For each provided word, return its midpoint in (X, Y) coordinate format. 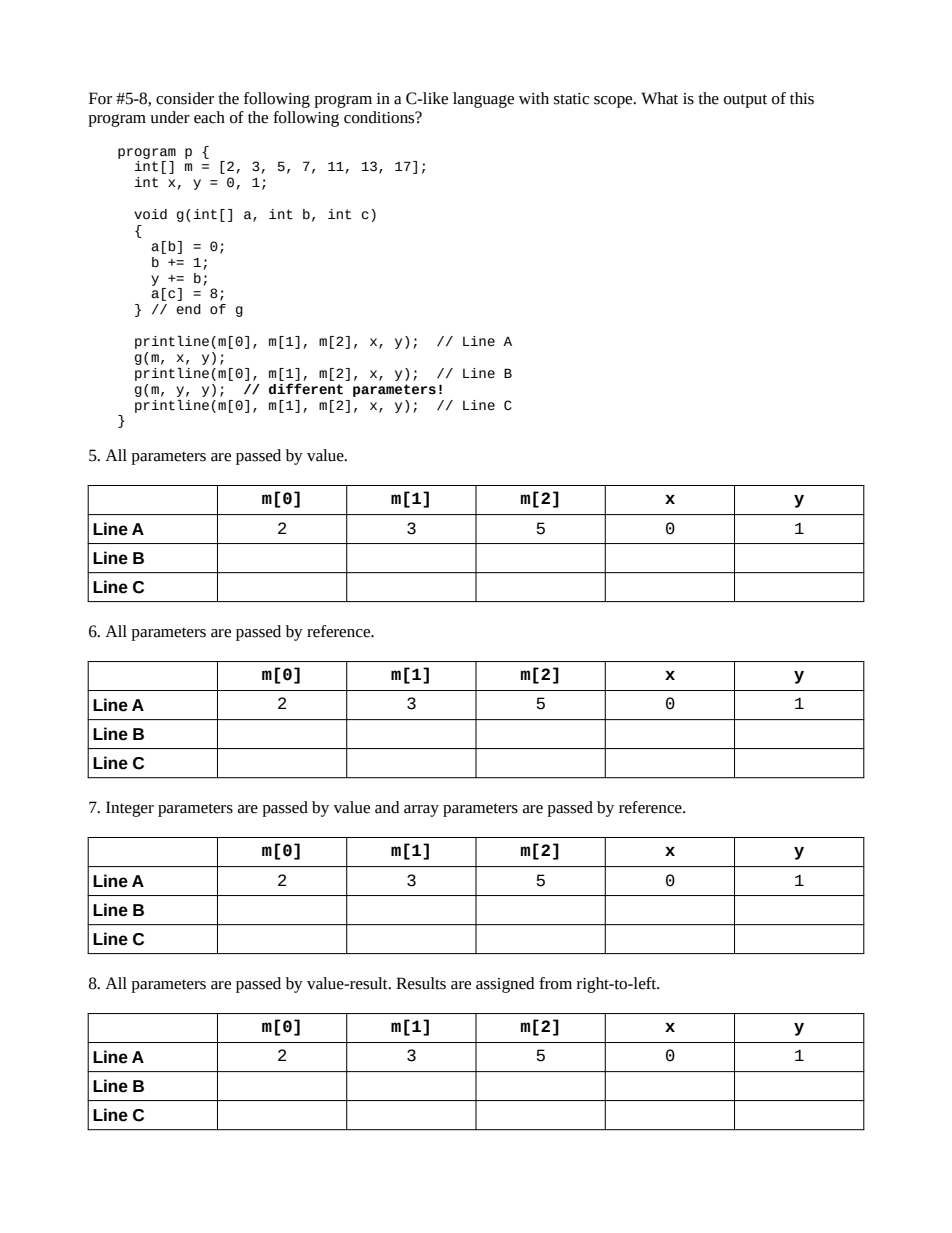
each (209, 117)
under (170, 117)
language (483, 100)
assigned (505, 985)
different (306, 389)
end (188, 309)
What (659, 98)
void (150, 214)
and (387, 807)
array (421, 811)
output (745, 101)
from (555, 983)
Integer (130, 809)
